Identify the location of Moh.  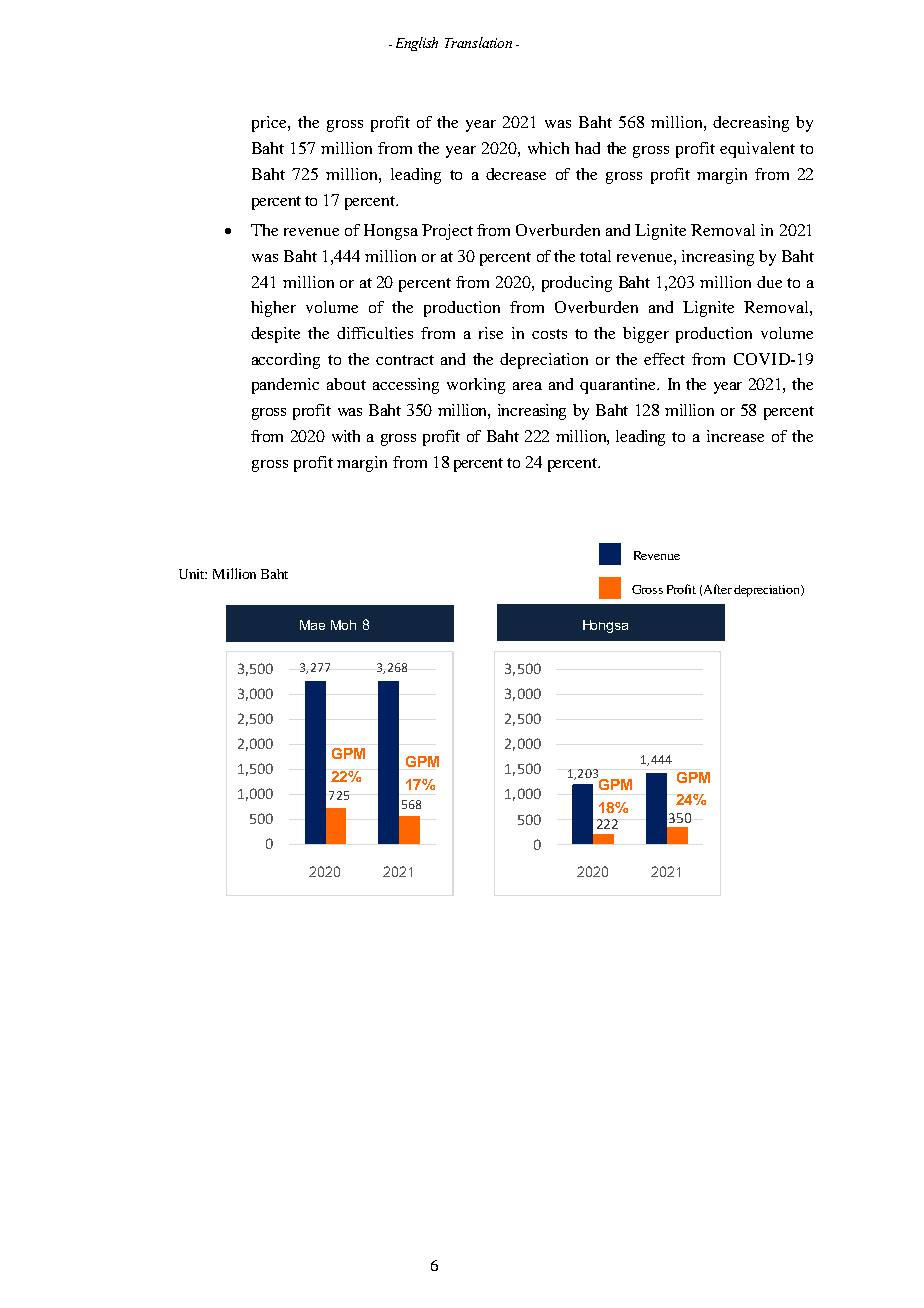
(343, 625).
